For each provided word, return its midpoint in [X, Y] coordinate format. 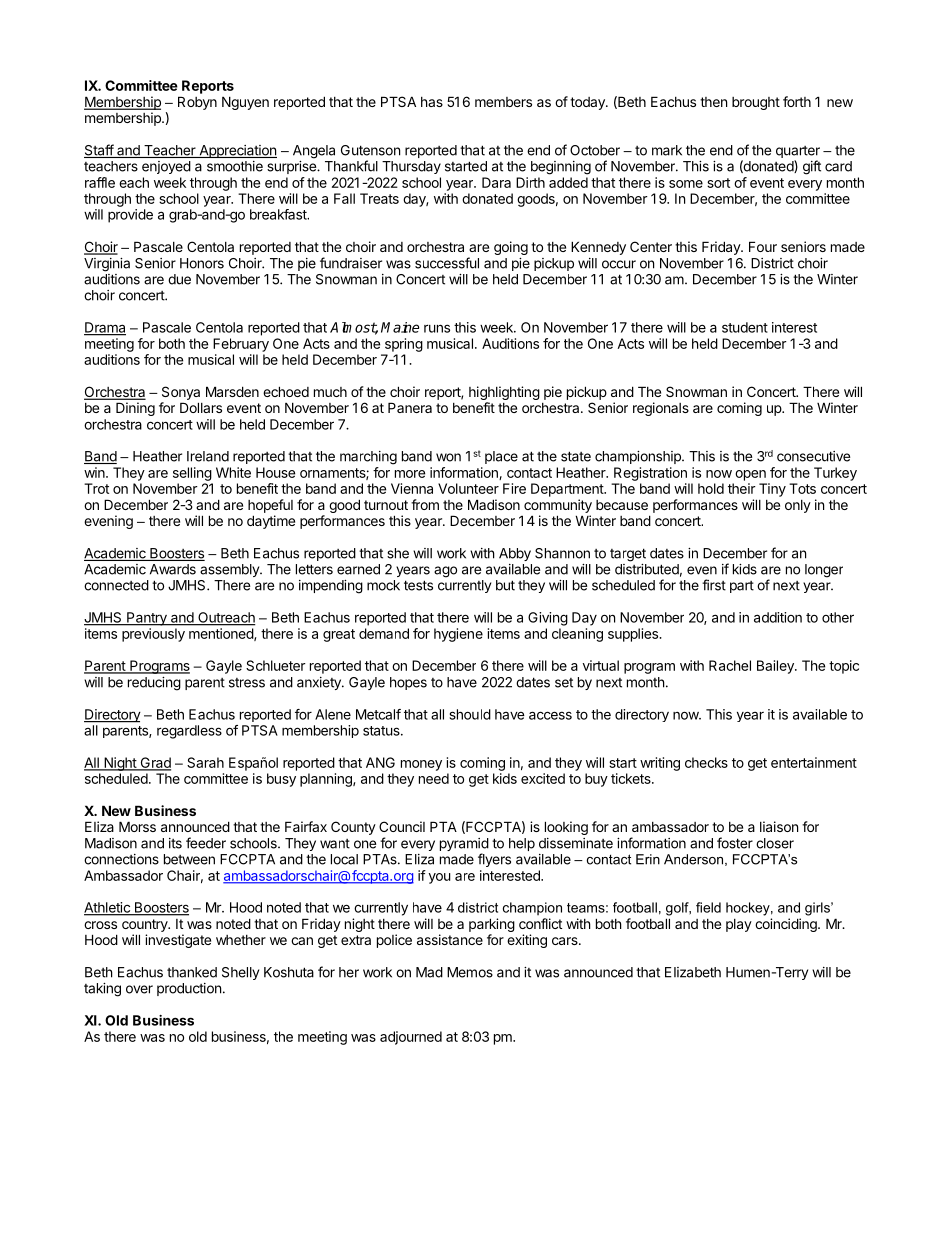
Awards [173, 569]
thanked [192, 972]
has [432, 102]
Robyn [197, 103]
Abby [515, 554]
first [714, 585]
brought [756, 103]
